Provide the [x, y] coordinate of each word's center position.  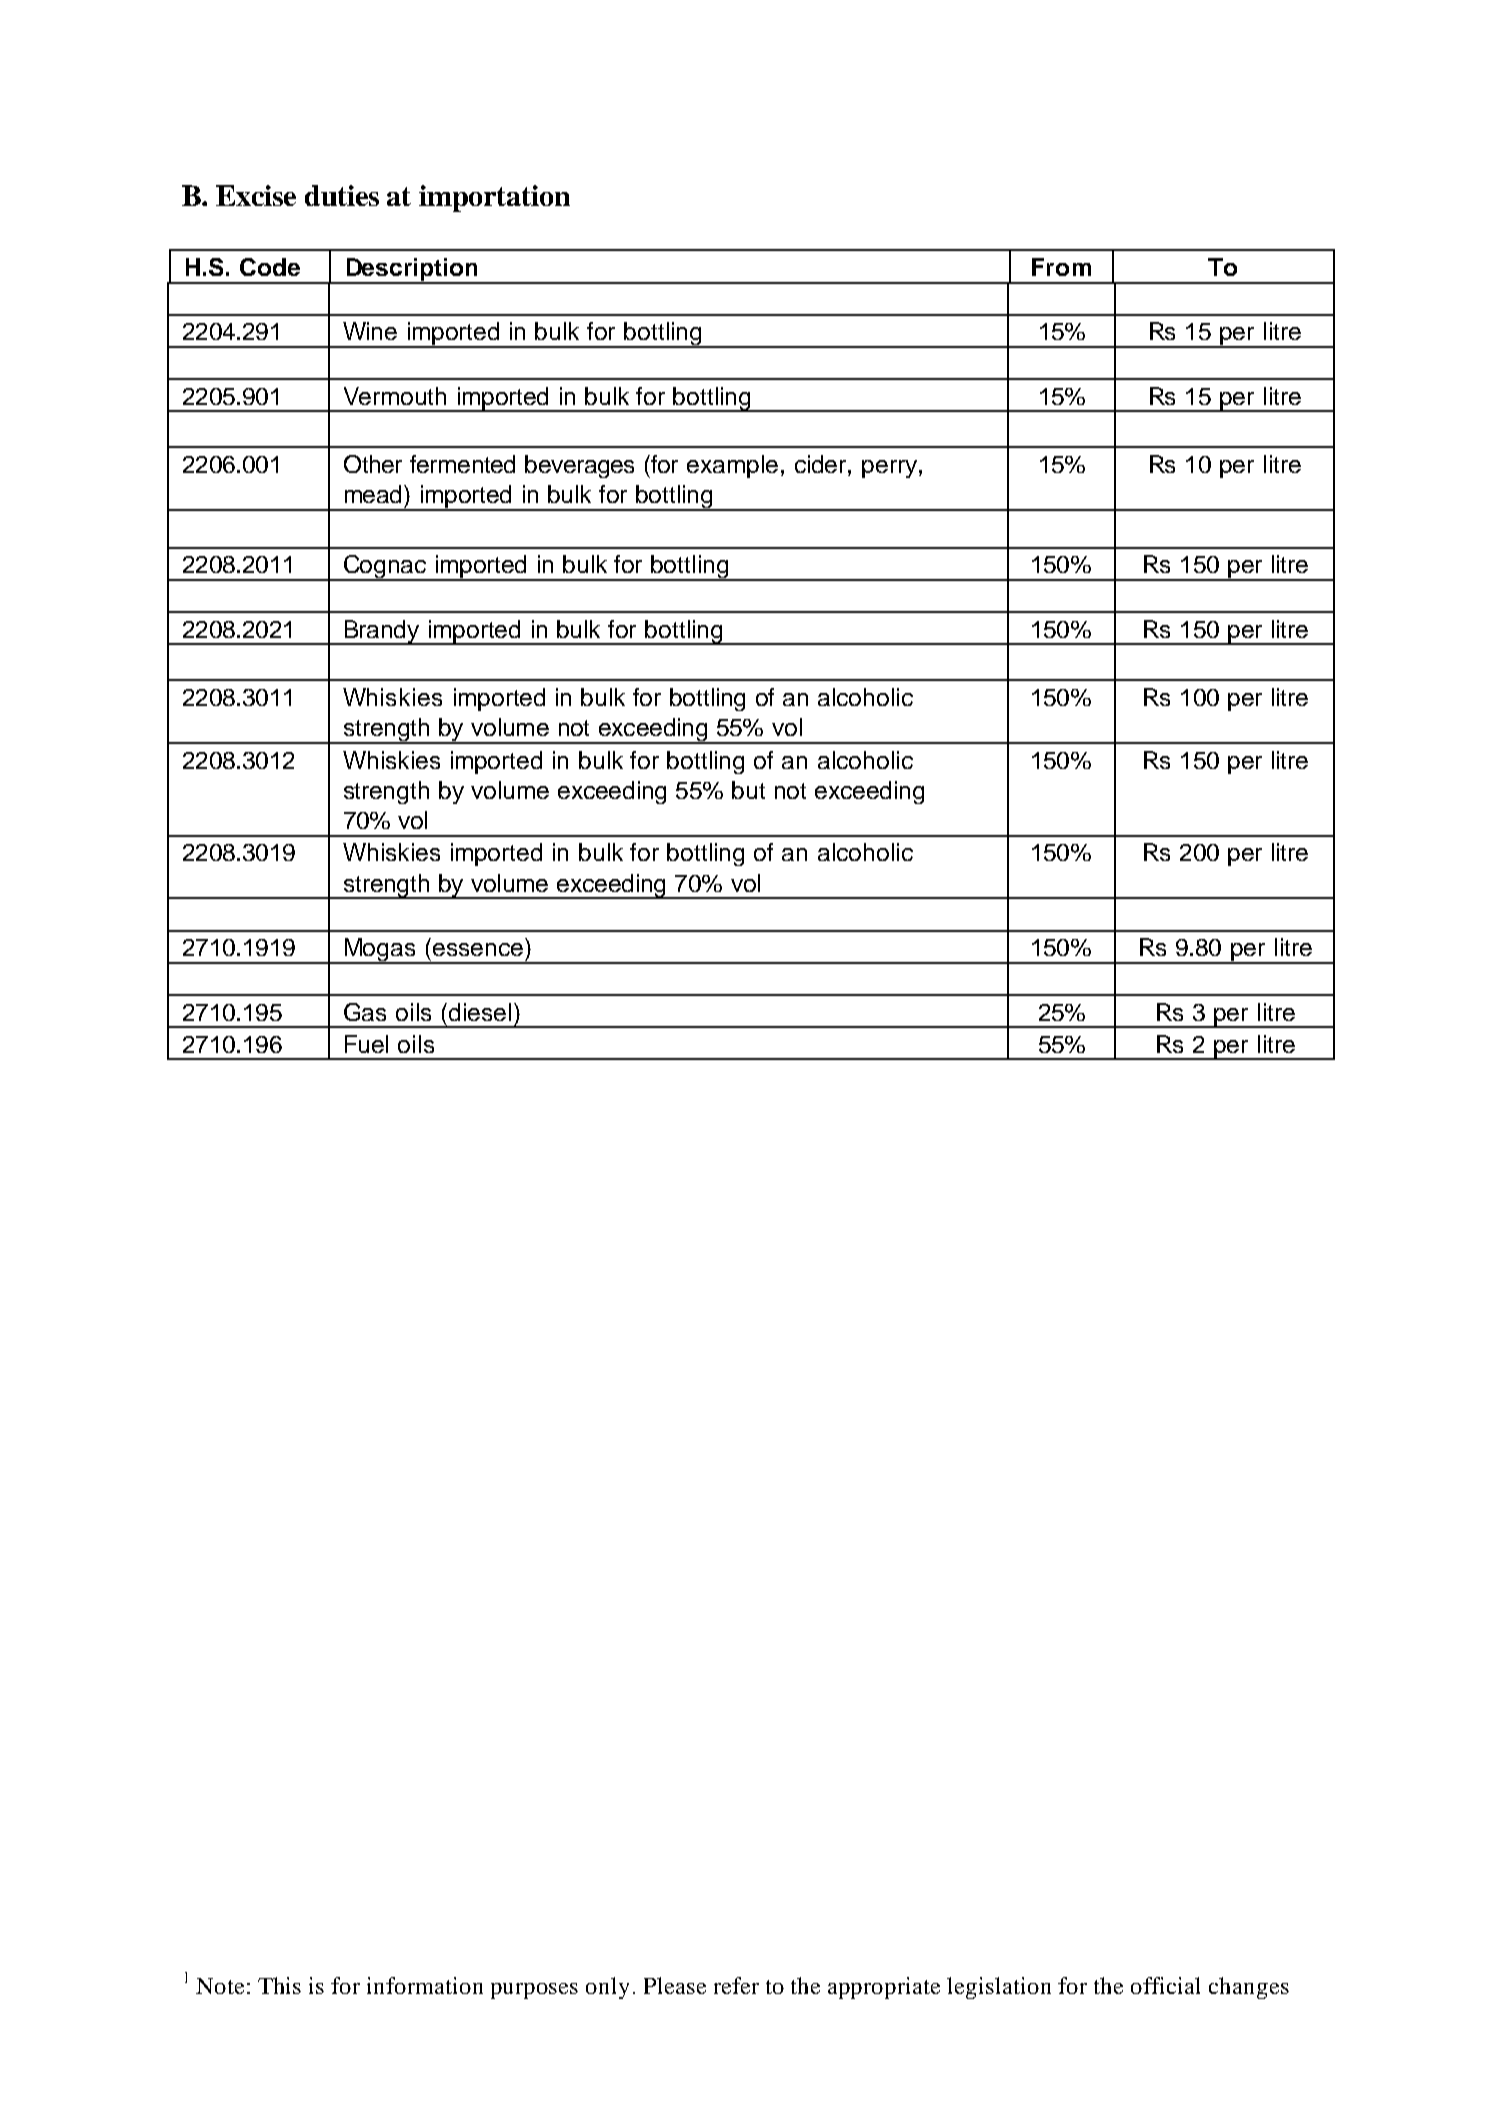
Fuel [366, 1044]
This [279, 1985]
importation [494, 198]
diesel [480, 1012]
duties [342, 195]
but [748, 790]
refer [736, 1985]
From [1061, 267]
